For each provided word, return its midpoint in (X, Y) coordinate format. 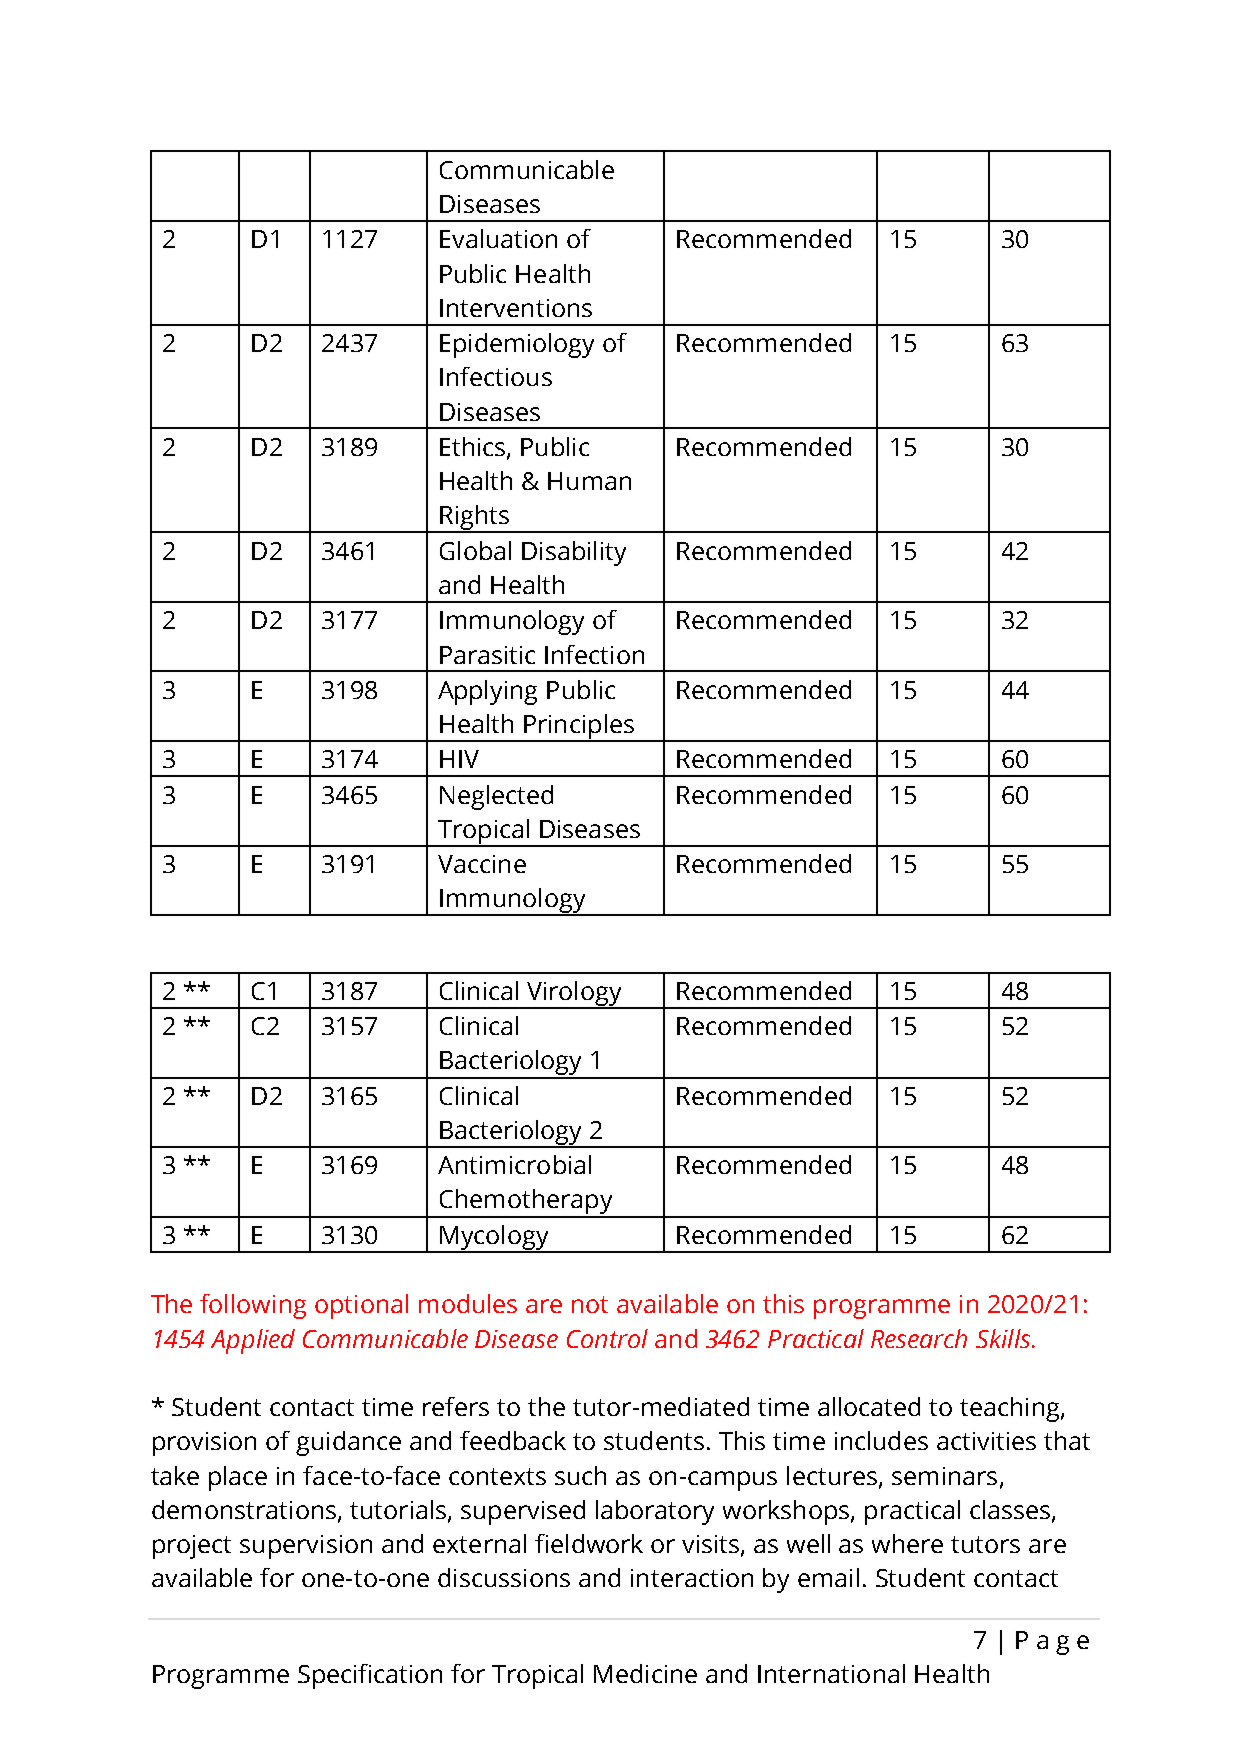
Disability (574, 553)
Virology (574, 995)
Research (919, 1338)
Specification (370, 1676)
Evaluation (498, 238)
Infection (594, 654)
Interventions (516, 308)
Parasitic (487, 655)
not (590, 1304)
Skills (1004, 1338)
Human (589, 481)
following (253, 1306)
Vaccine (482, 864)
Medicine (645, 1673)
